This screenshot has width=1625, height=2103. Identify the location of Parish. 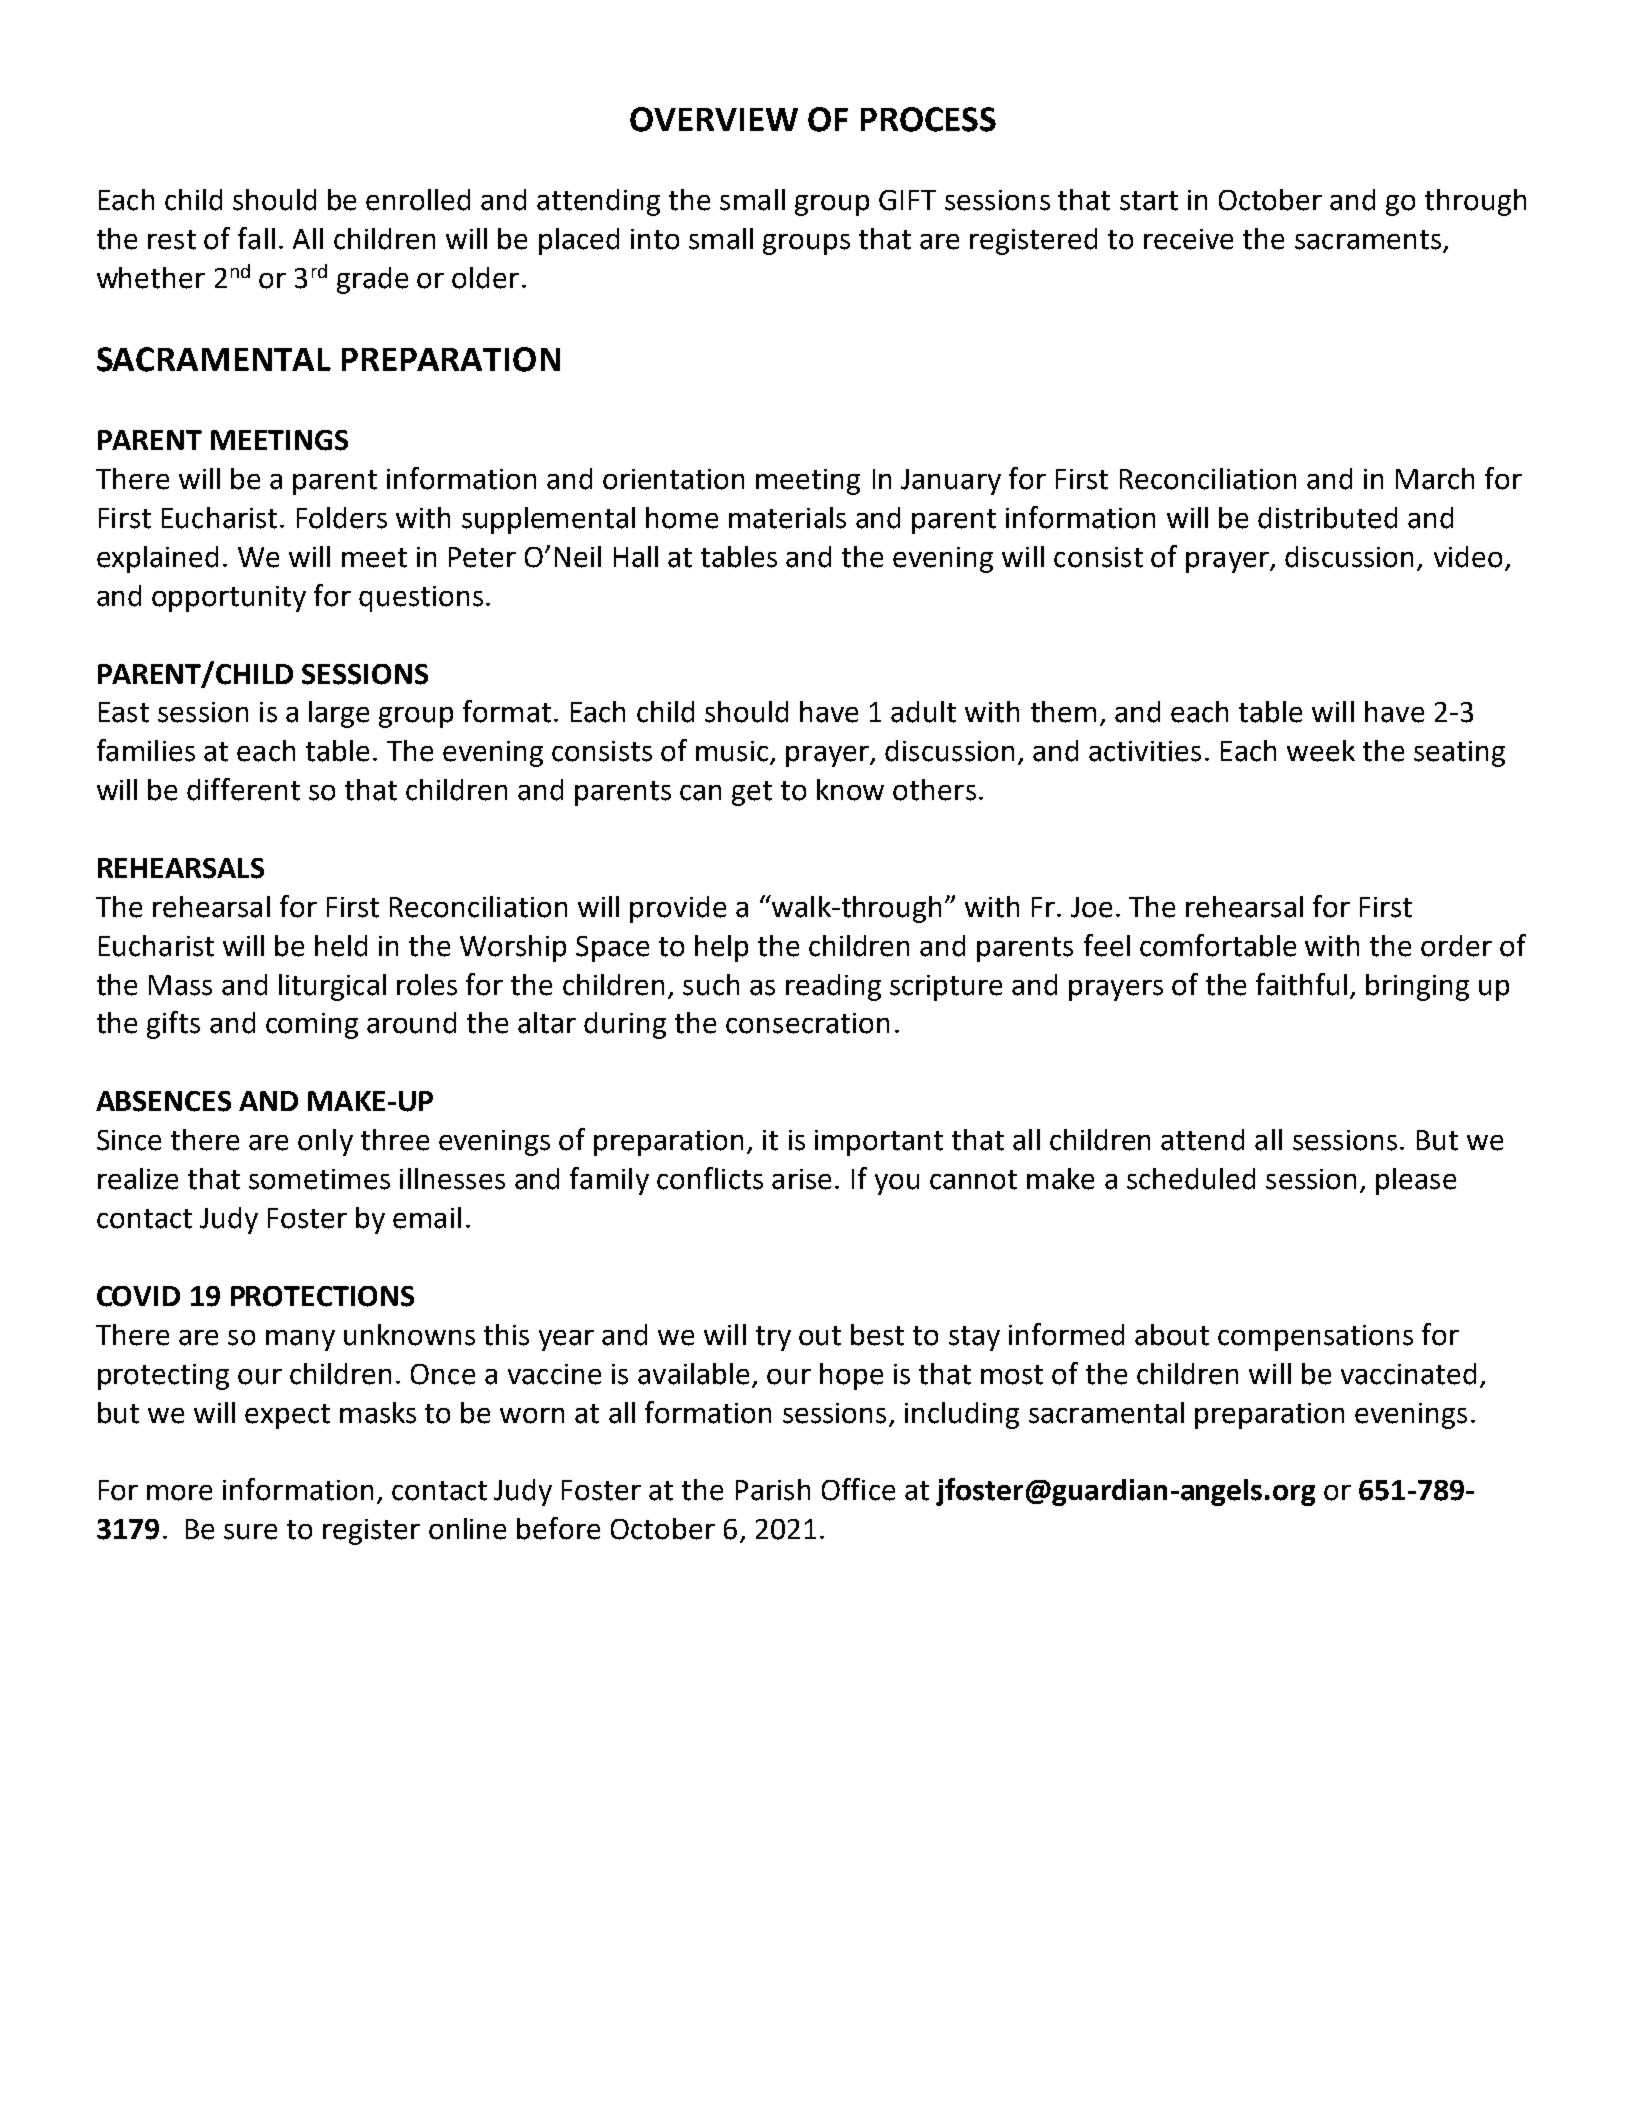
(773, 1490).
